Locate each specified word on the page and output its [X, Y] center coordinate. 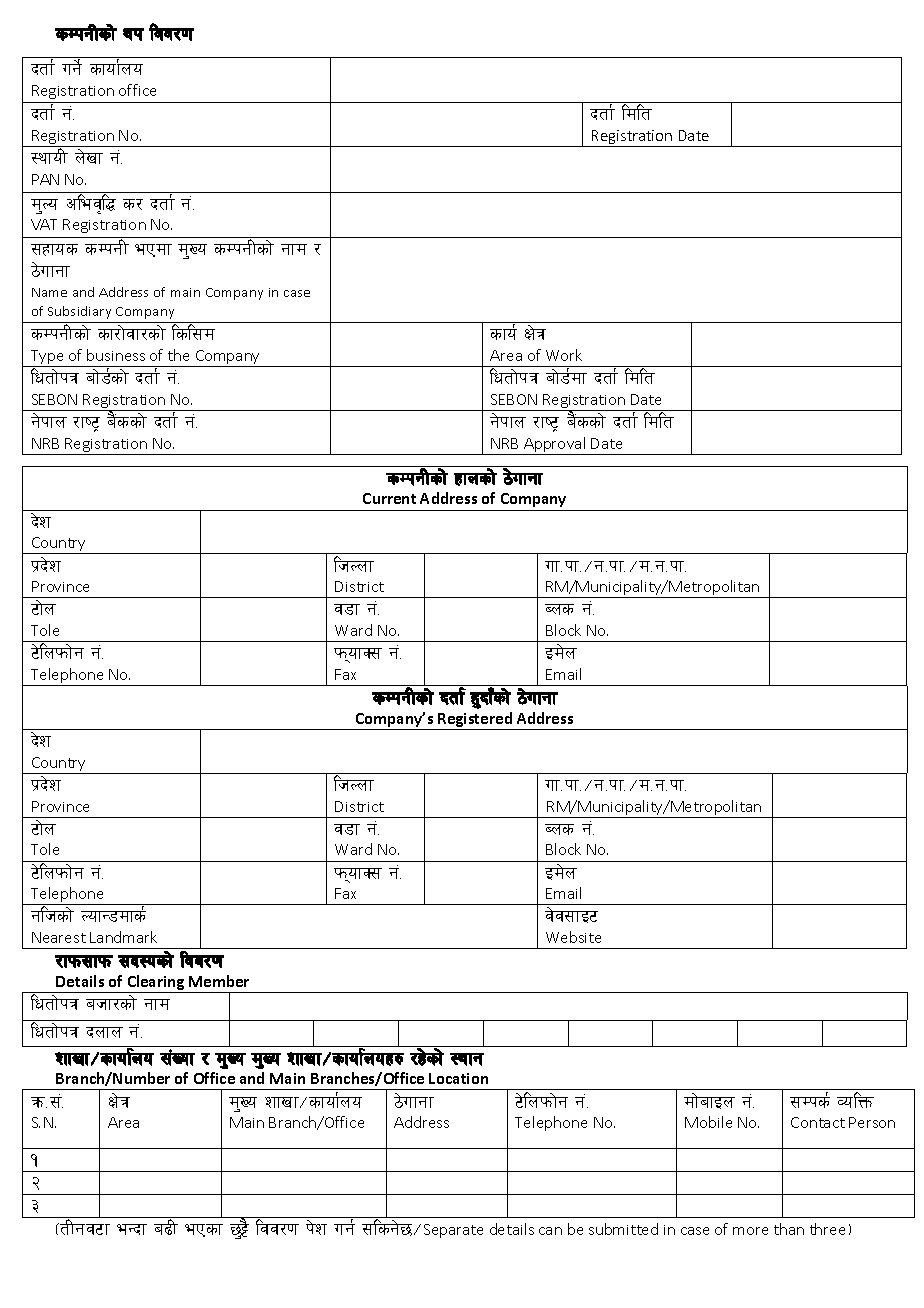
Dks [815, 1101]
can [550, 1231]
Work [564, 355]
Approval [555, 446]
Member [219, 981]
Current [389, 498]
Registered [475, 721]
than [789, 1229]
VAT [44, 224]
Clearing [156, 984]
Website [573, 937]
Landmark [123, 937]
